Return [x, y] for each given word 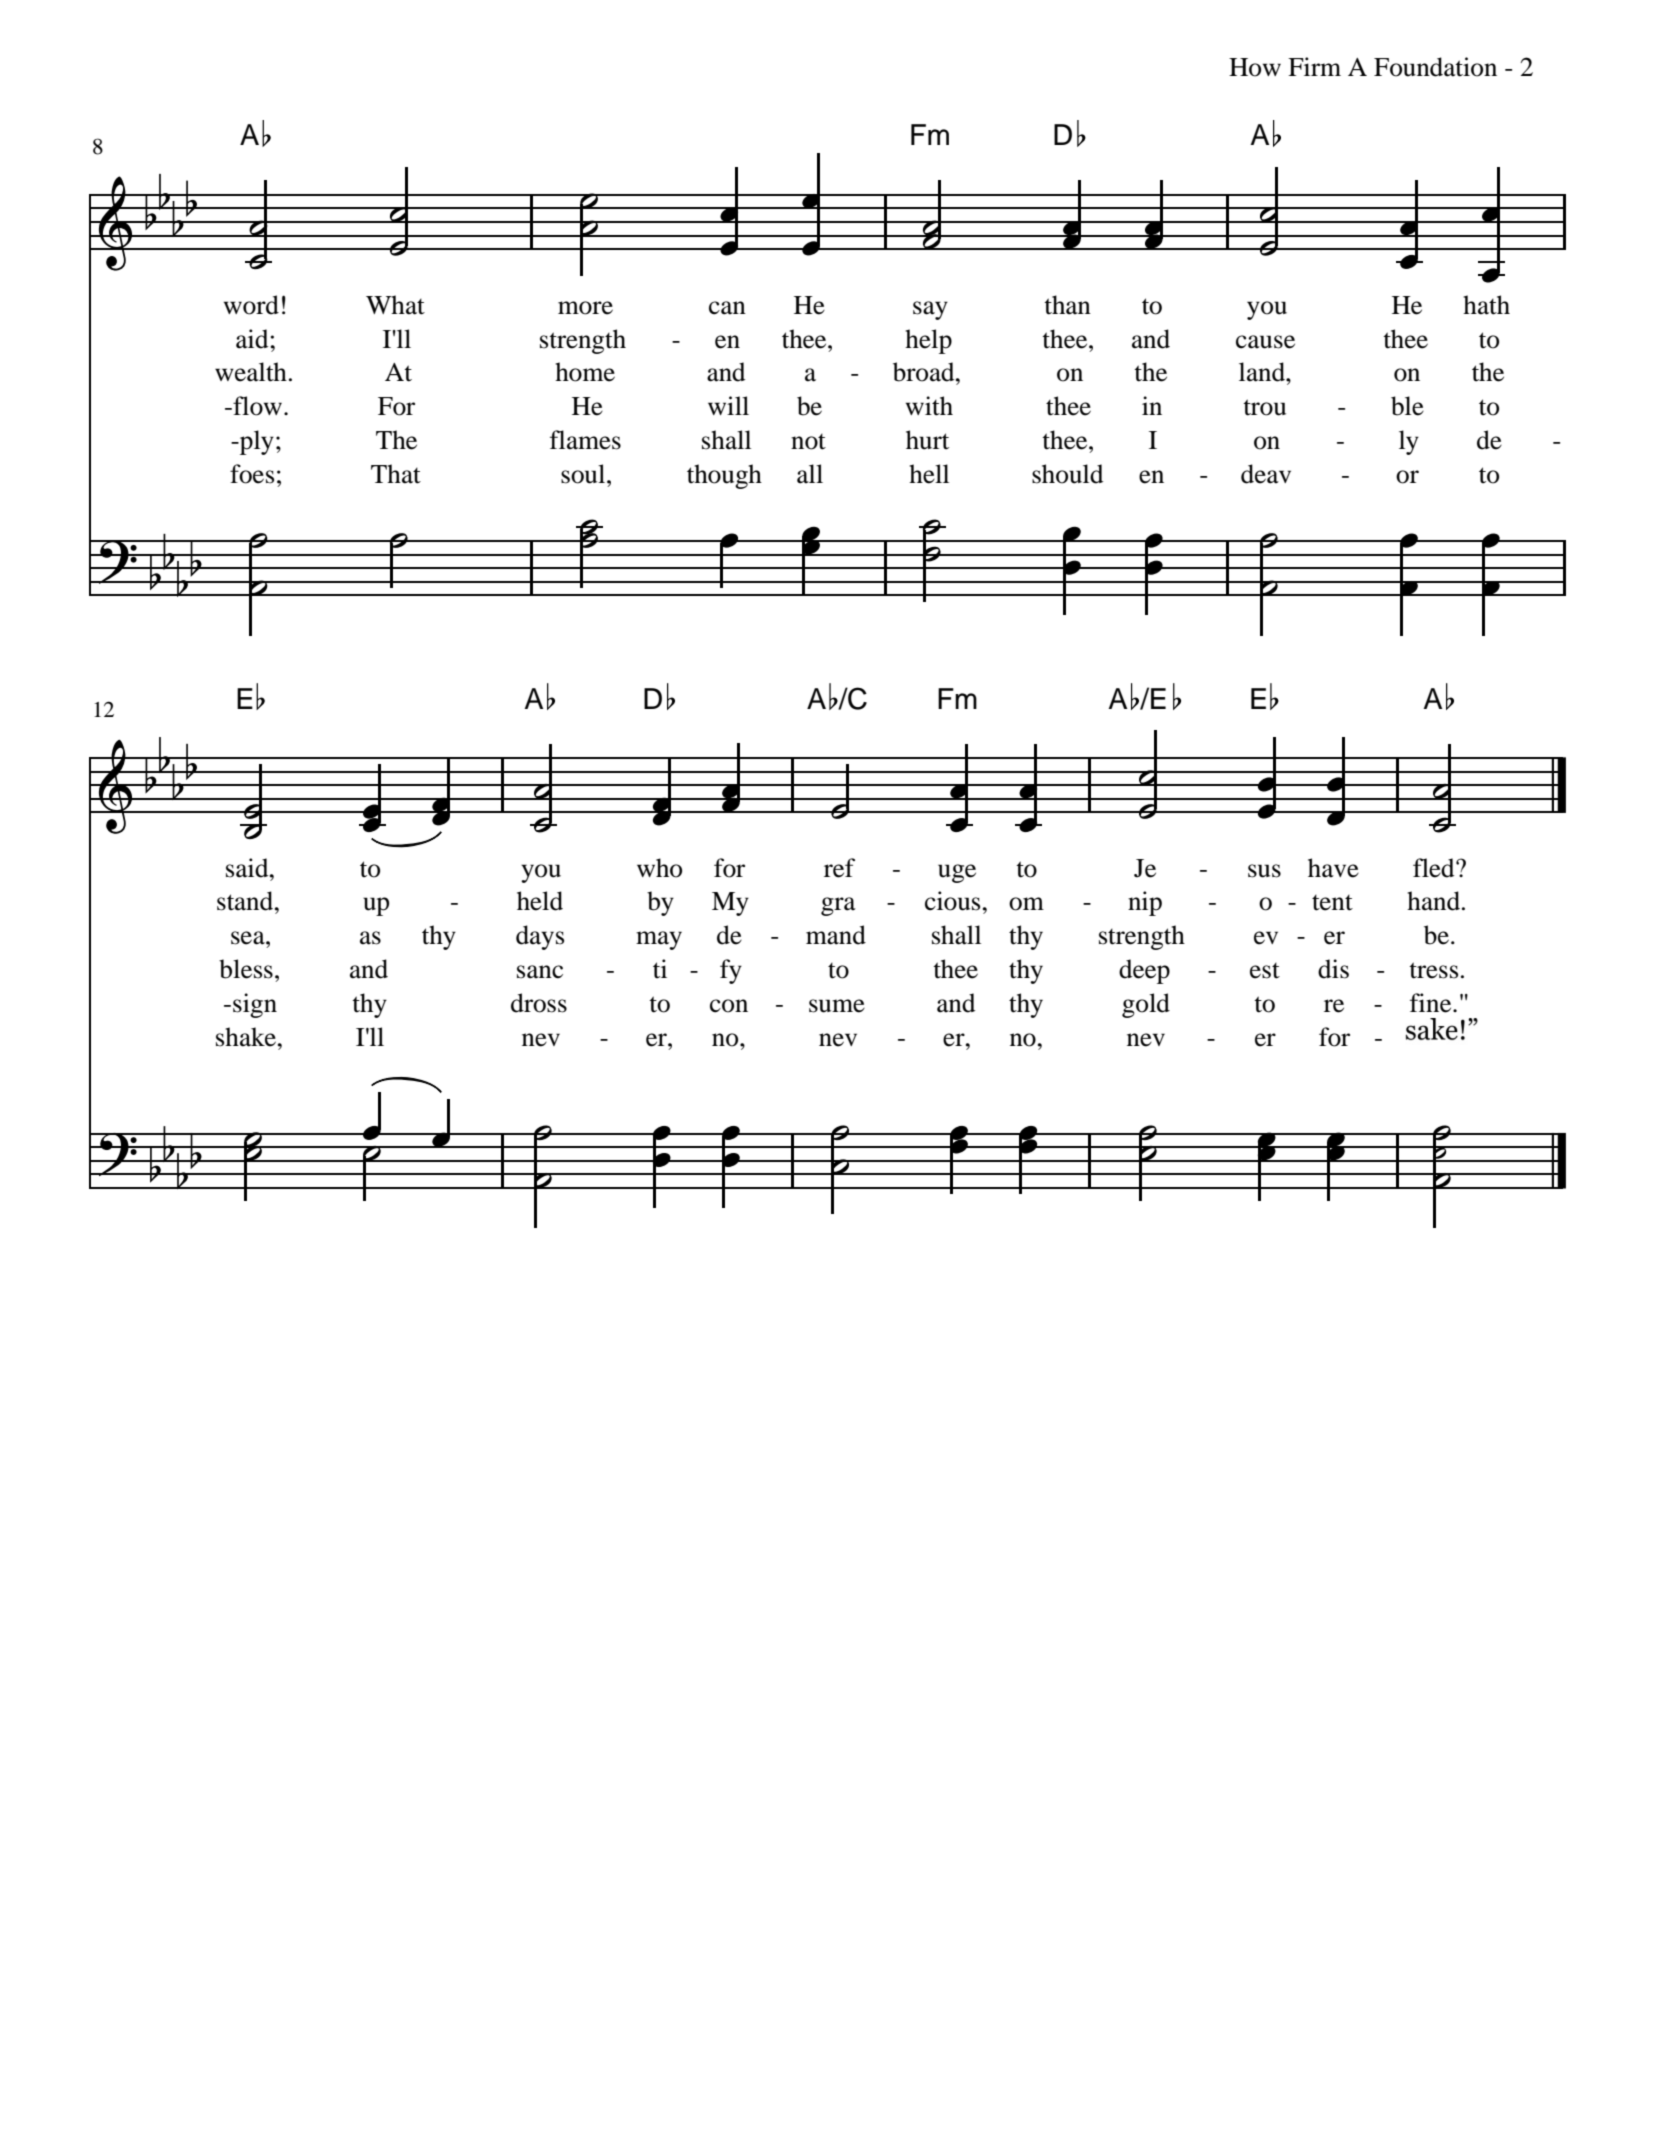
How [1255, 67]
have [1333, 868]
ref [839, 868]
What [395, 305]
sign [255, 1005]
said [248, 868]
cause [1265, 342]
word [251, 305]
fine [1432, 1003]
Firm [1314, 66]
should [1067, 474]
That [396, 474]
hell [929, 474]
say [930, 310]
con [729, 1006]
